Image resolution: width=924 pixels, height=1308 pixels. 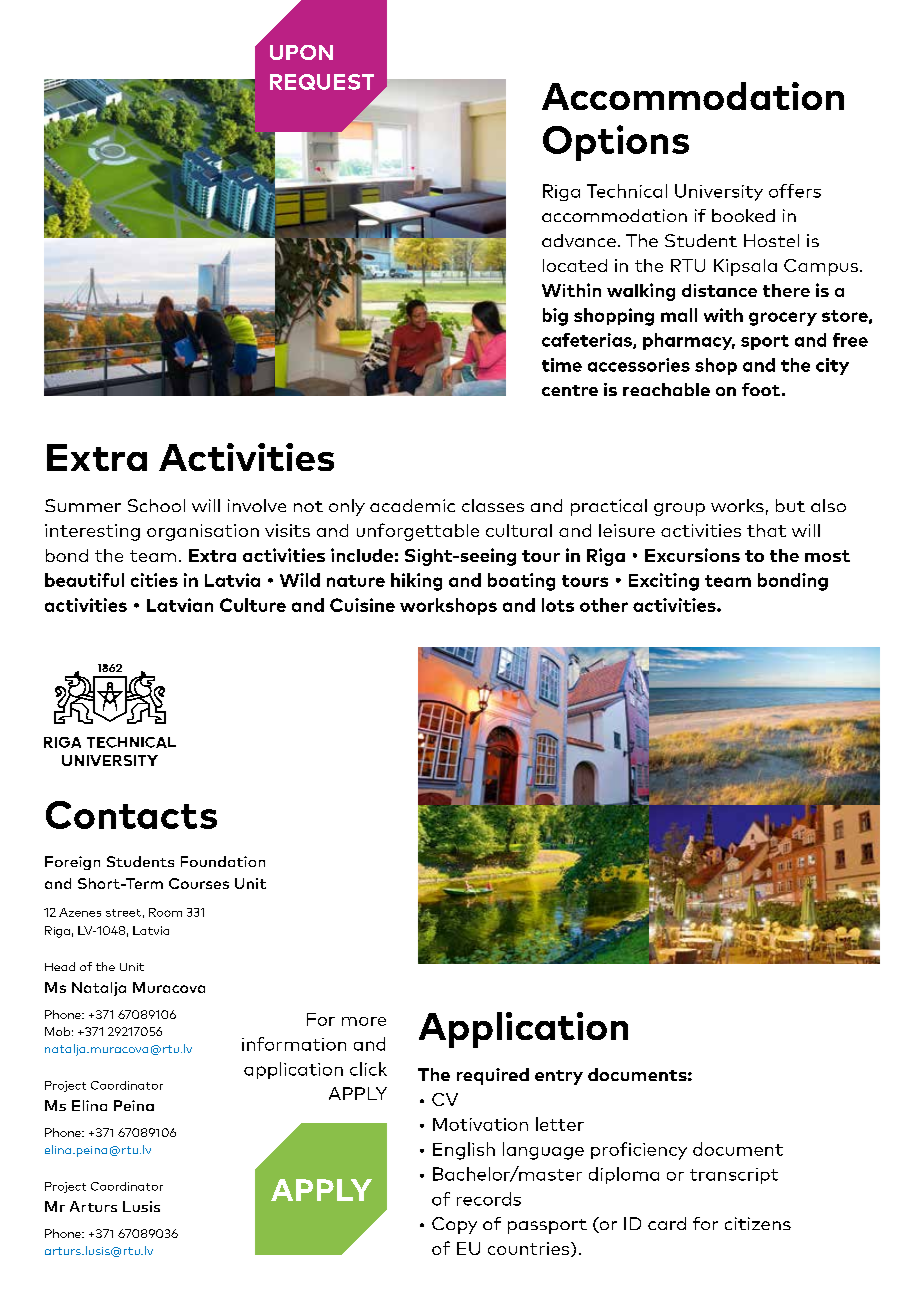 What do you see at coordinates (294, 1044) in the screenshot?
I see `information` at bounding box center [294, 1044].
